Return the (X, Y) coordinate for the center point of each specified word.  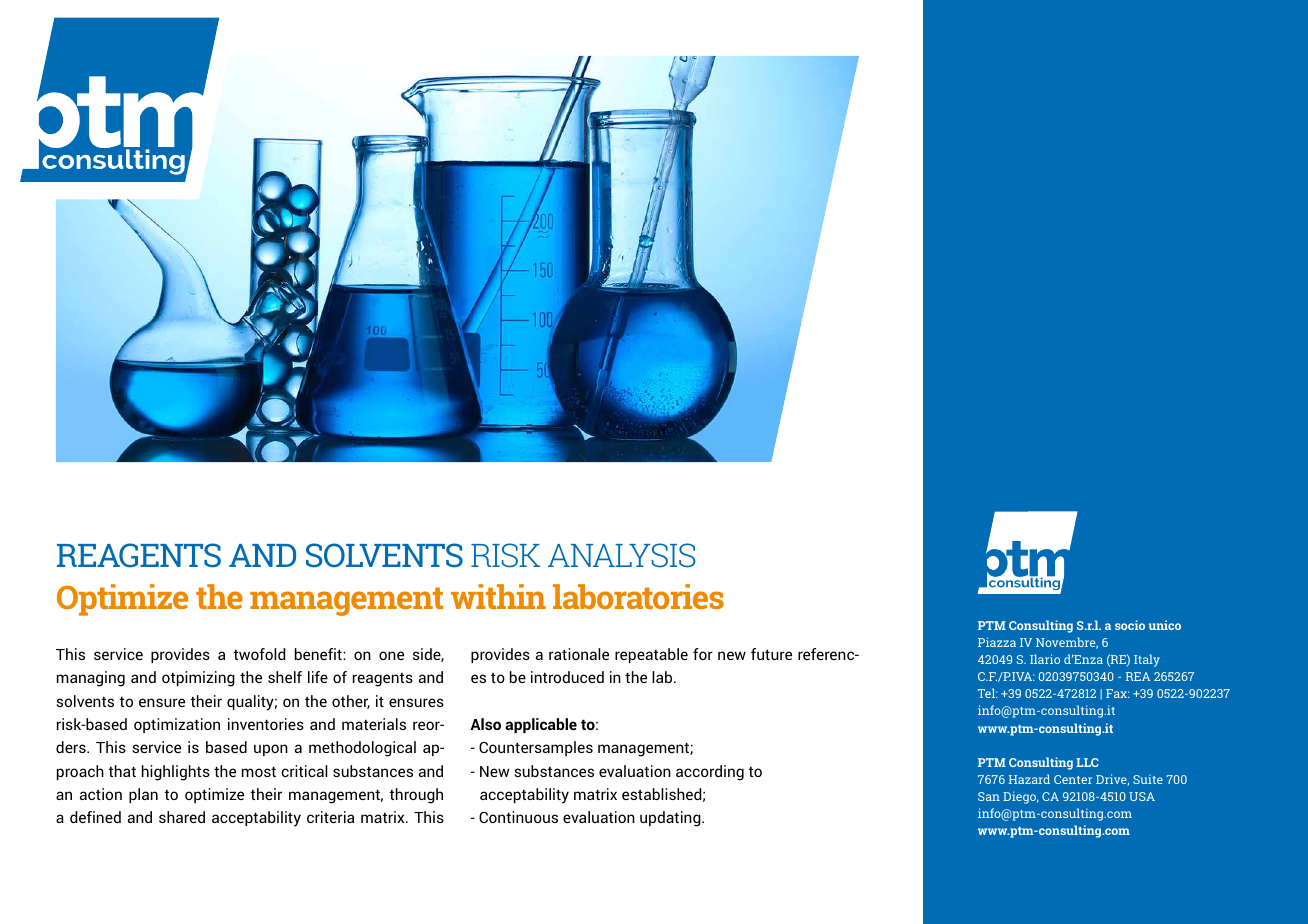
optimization (177, 725)
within (498, 596)
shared (182, 817)
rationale (579, 654)
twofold (259, 654)
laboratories (638, 596)
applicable (541, 725)
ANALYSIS (622, 555)
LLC (1087, 762)
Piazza (997, 642)
